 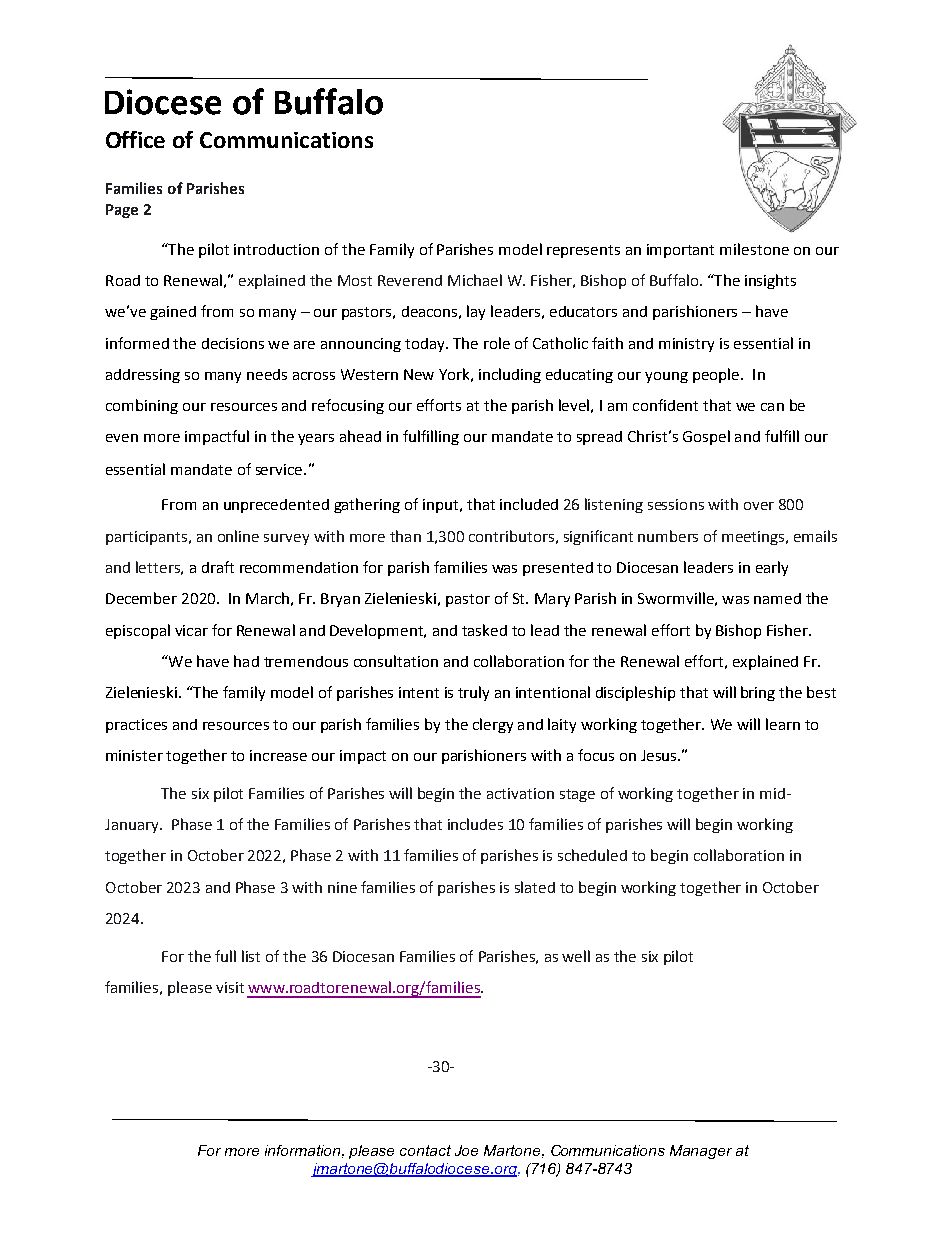 What do you see at coordinates (134, 755) in the page?
I see `minister` at bounding box center [134, 755].
